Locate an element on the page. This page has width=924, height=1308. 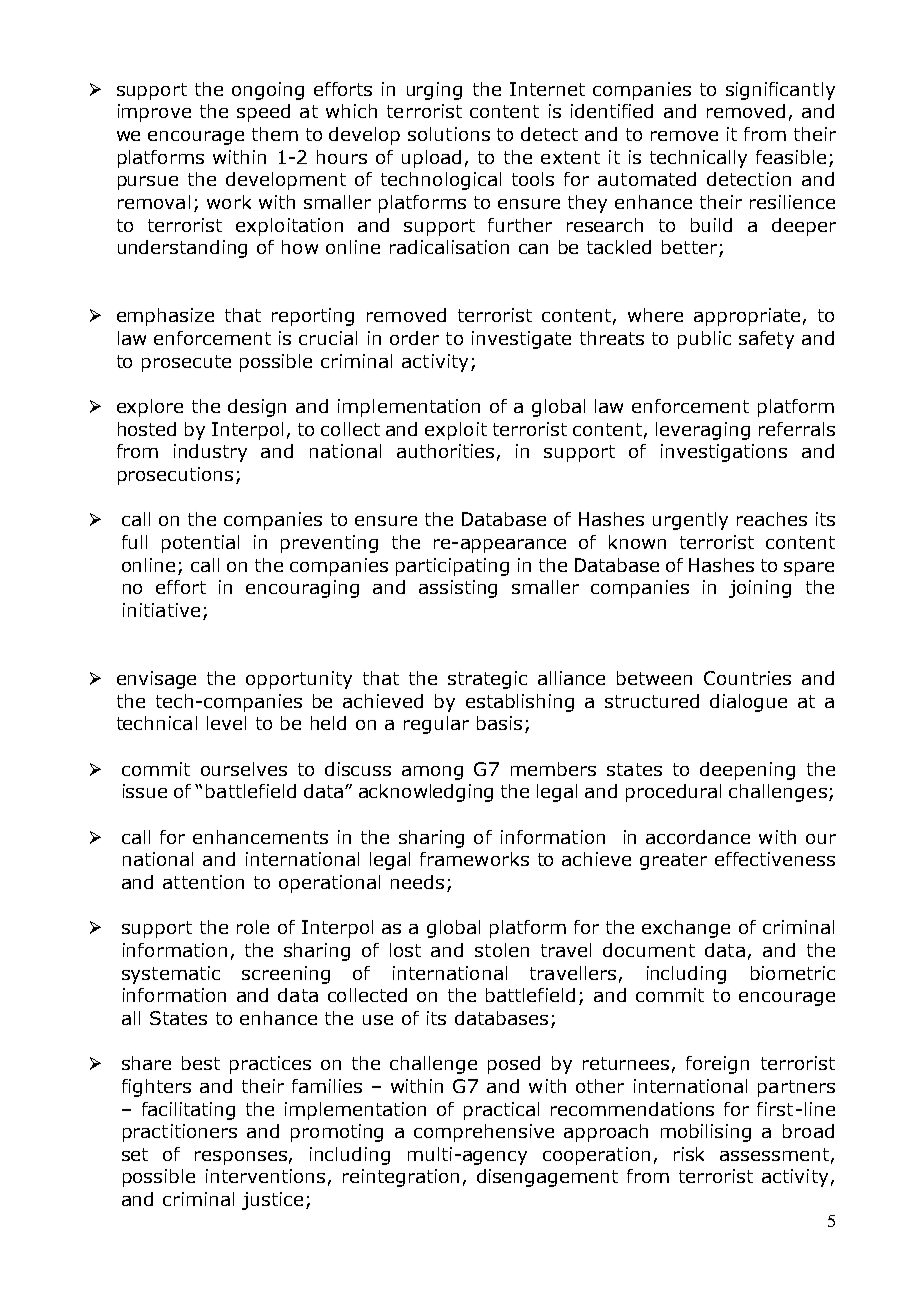
significantly is located at coordinates (780, 91).
